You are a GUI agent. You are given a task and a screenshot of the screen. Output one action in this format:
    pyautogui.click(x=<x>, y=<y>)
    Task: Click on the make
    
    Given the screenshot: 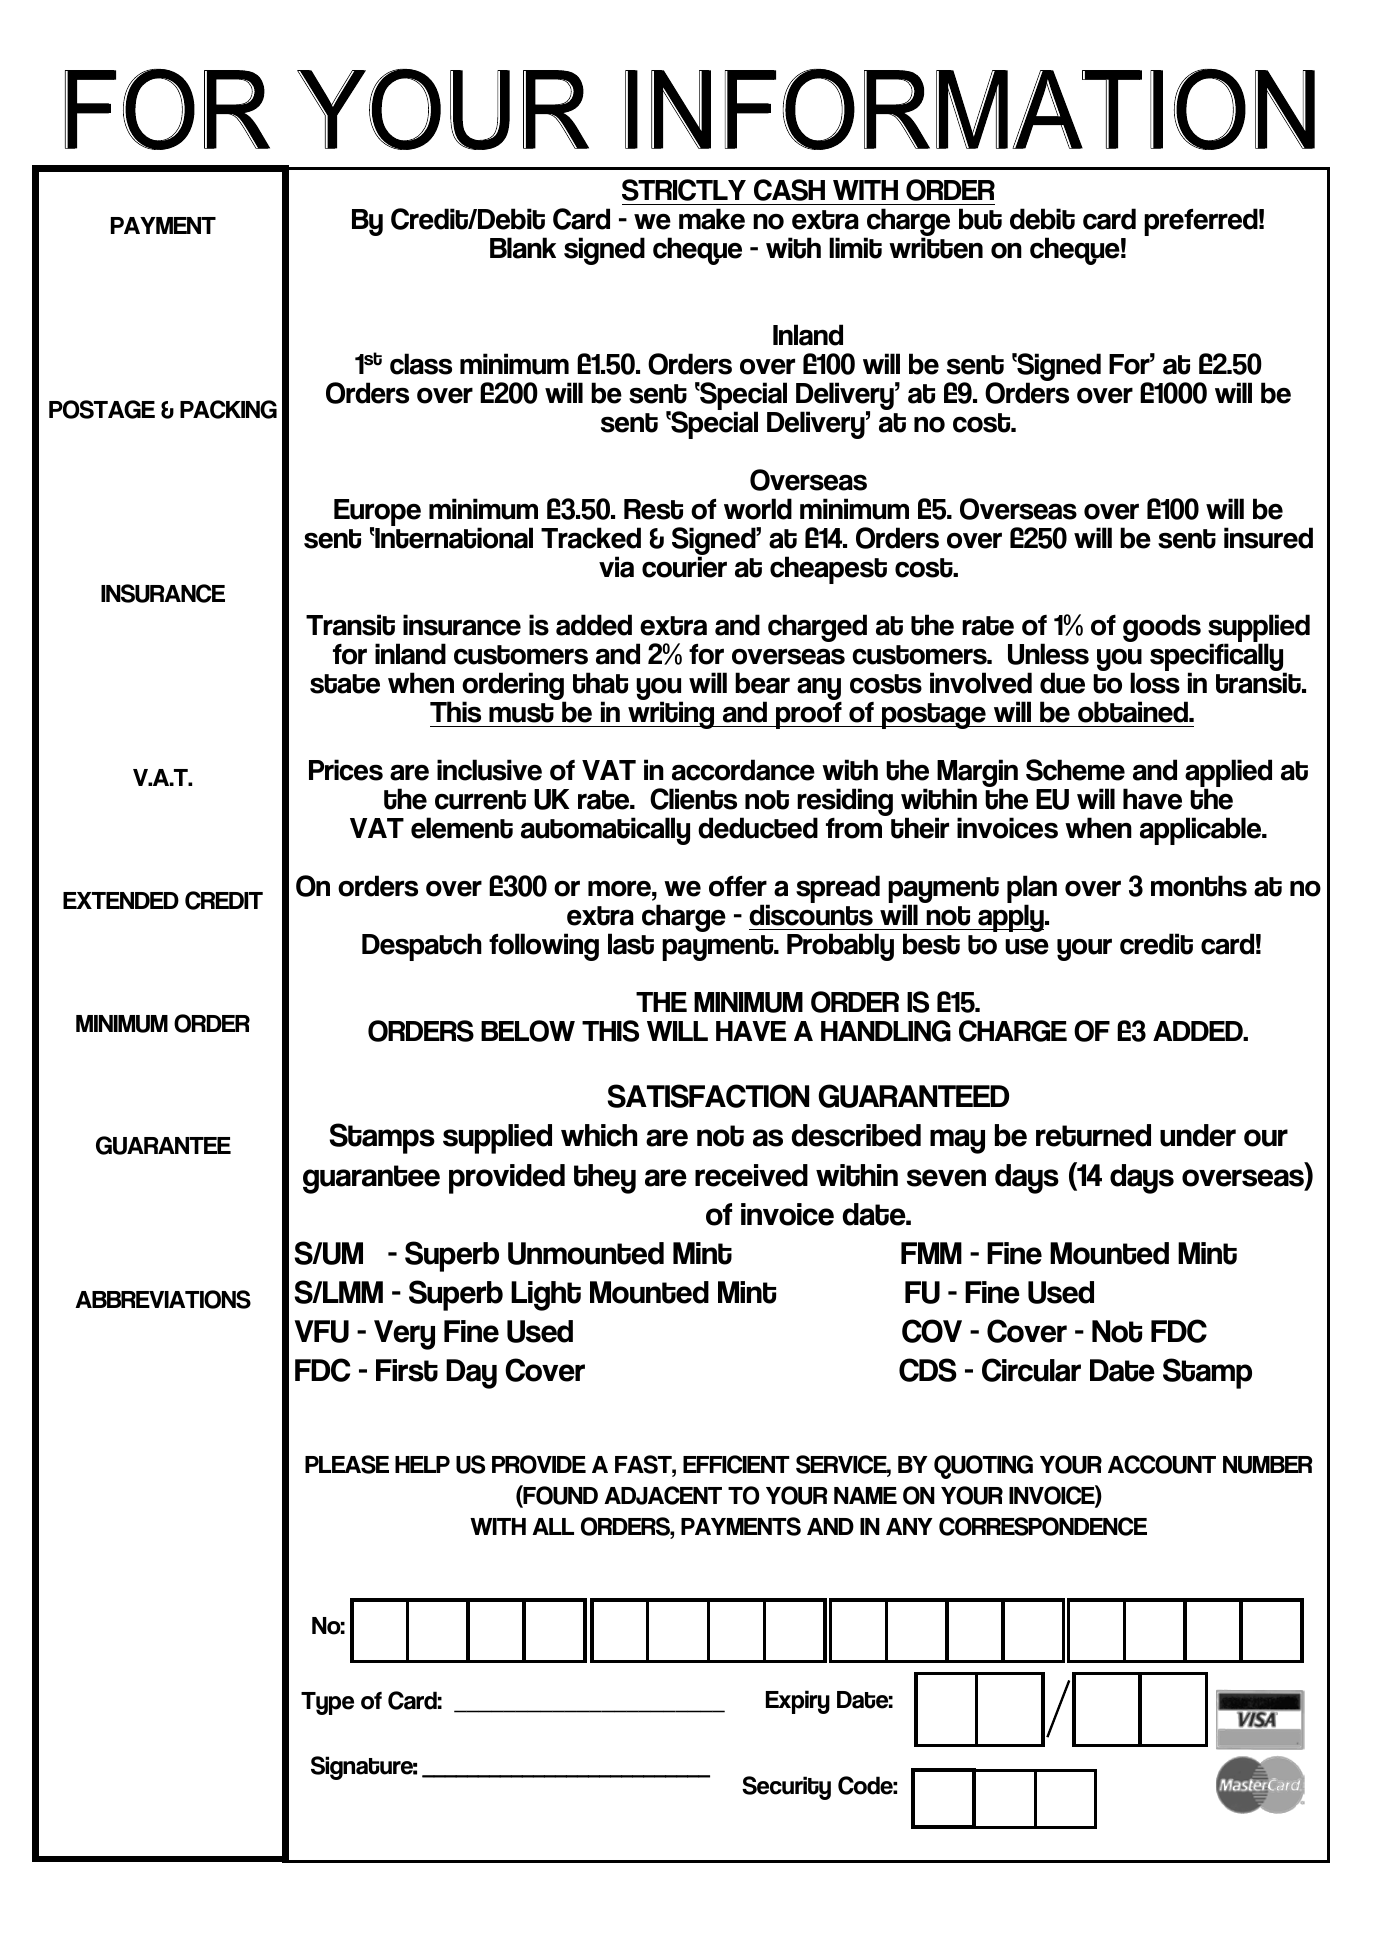 What is the action you would take?
    pyautogui.click(x=712, y=219)
